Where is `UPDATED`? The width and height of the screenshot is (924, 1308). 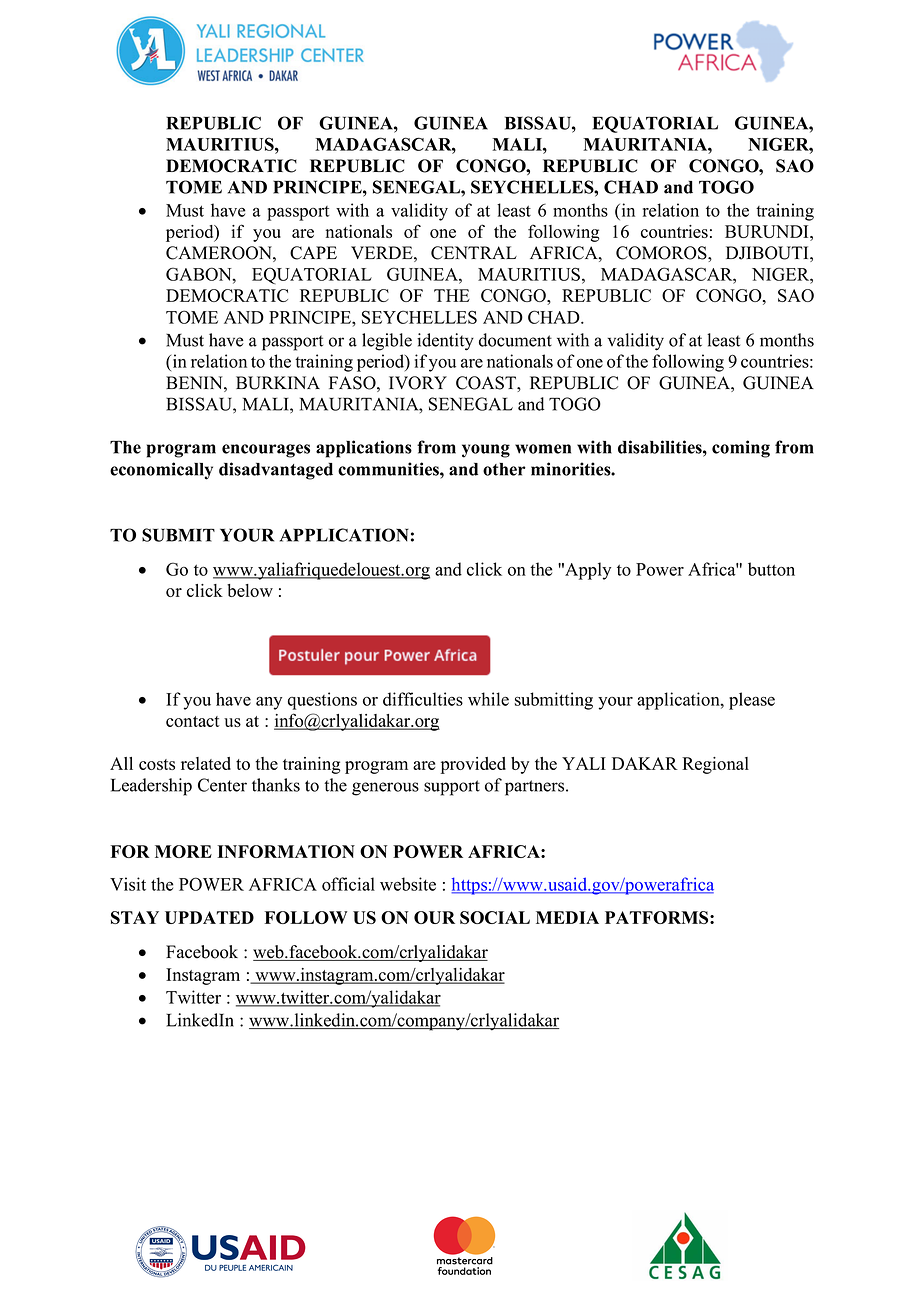
UPDATED is located at coordinates (209, 917).
